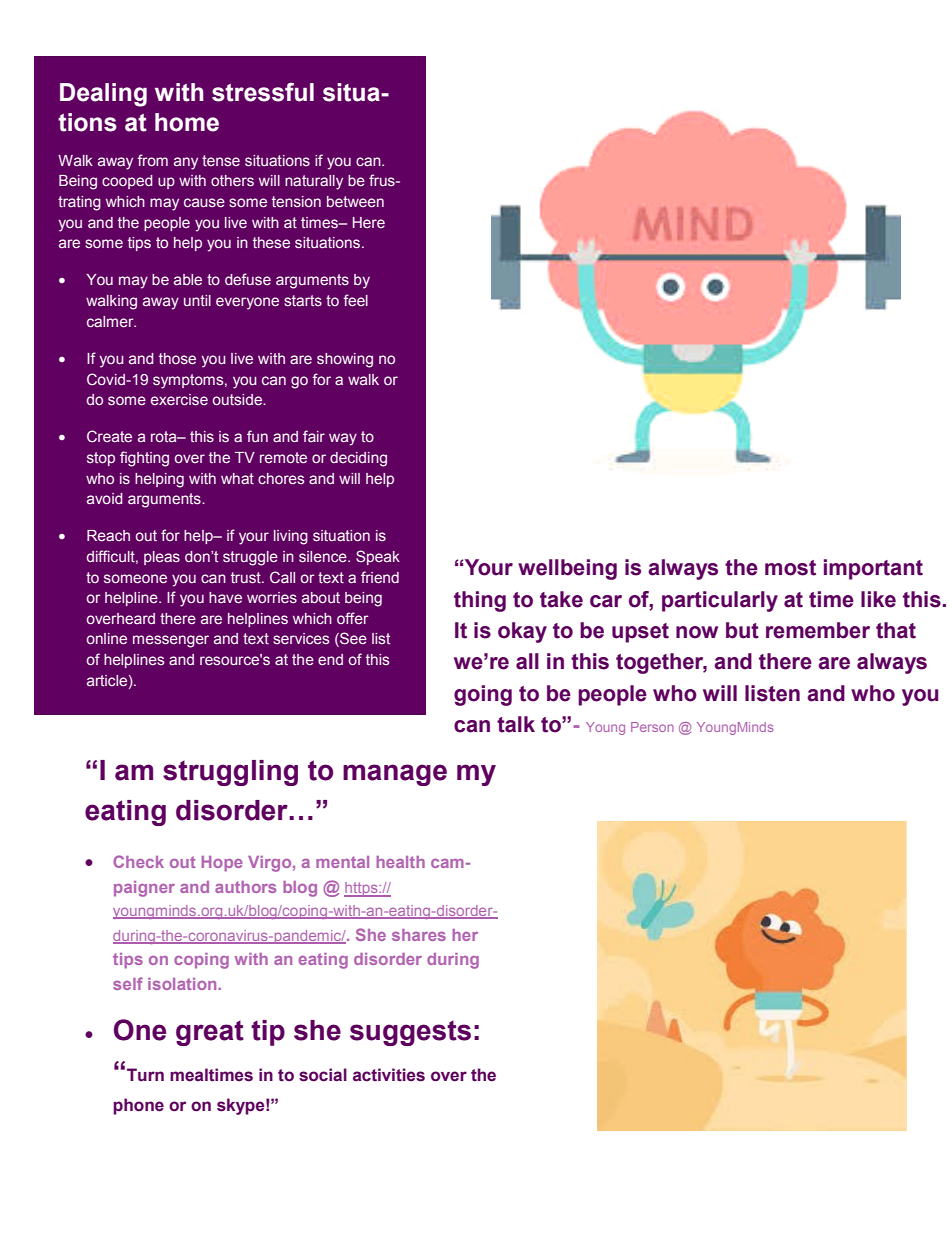  I want to click on Speak, so click(378, 557).
